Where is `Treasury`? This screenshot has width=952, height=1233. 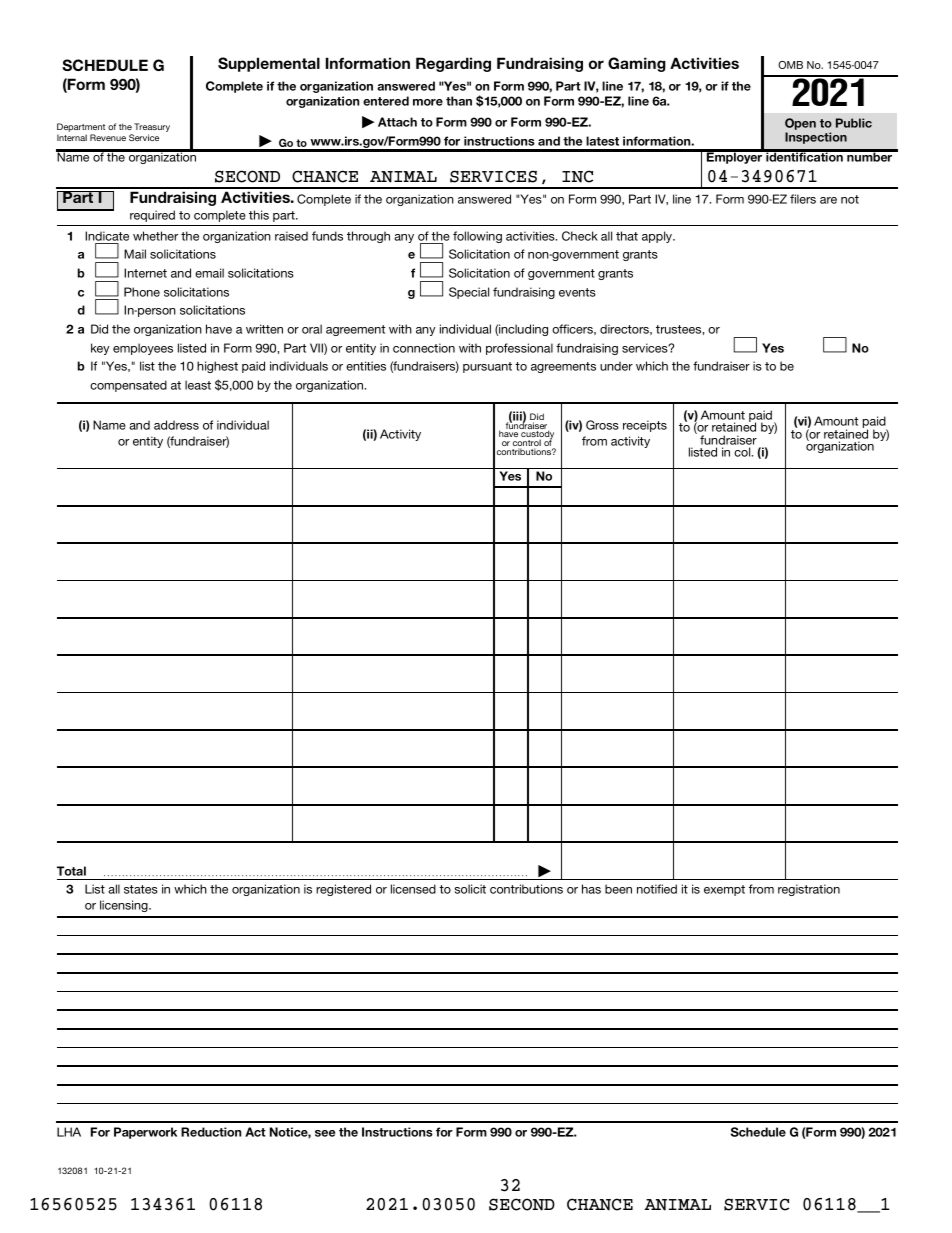 Treasury is located at coordinates (152, 129).
